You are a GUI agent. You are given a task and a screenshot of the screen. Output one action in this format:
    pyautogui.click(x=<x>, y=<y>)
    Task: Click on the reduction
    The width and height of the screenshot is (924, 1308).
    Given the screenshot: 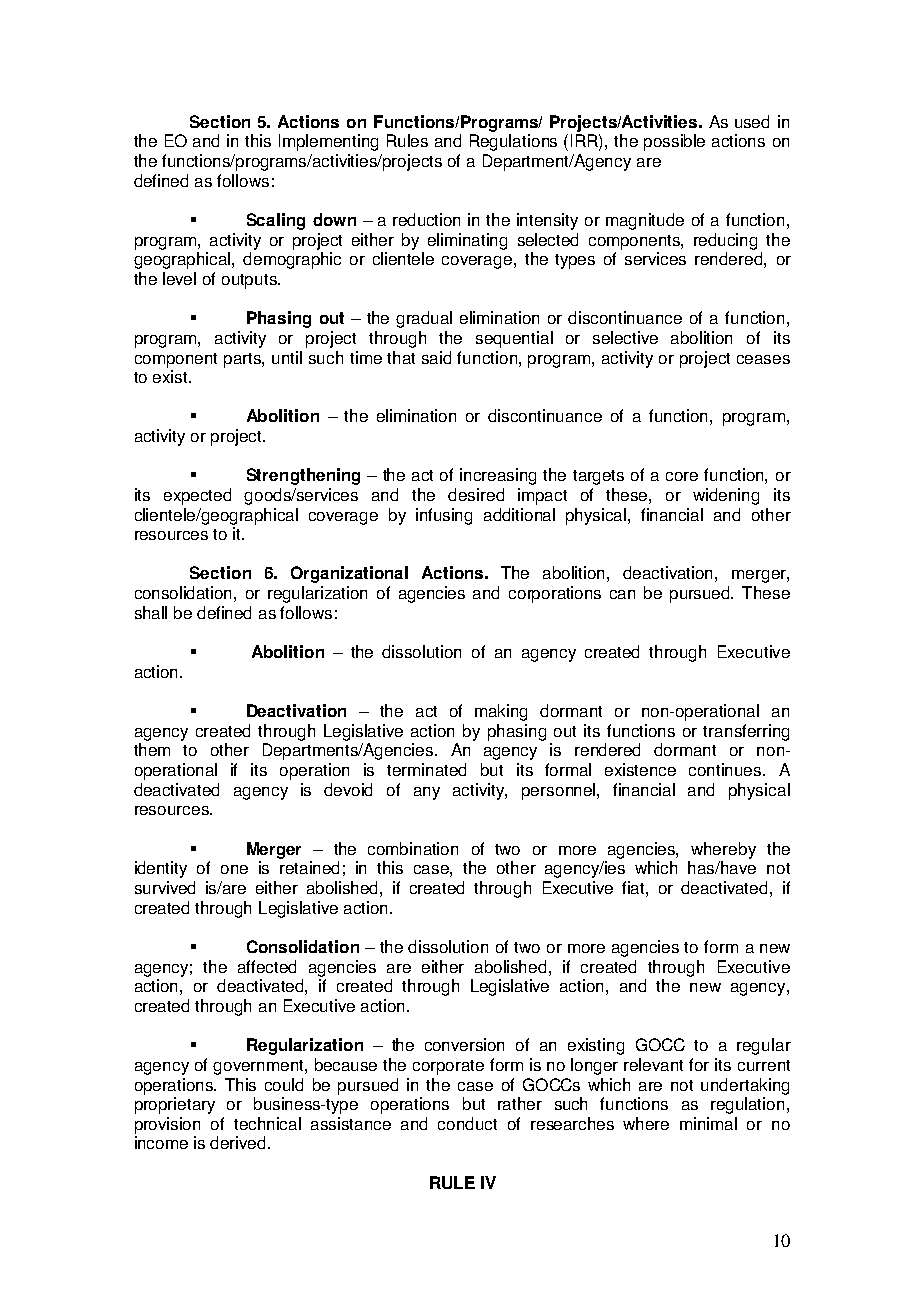 What is the action you would take?
    pyautogui.click(x=426, y=219)
